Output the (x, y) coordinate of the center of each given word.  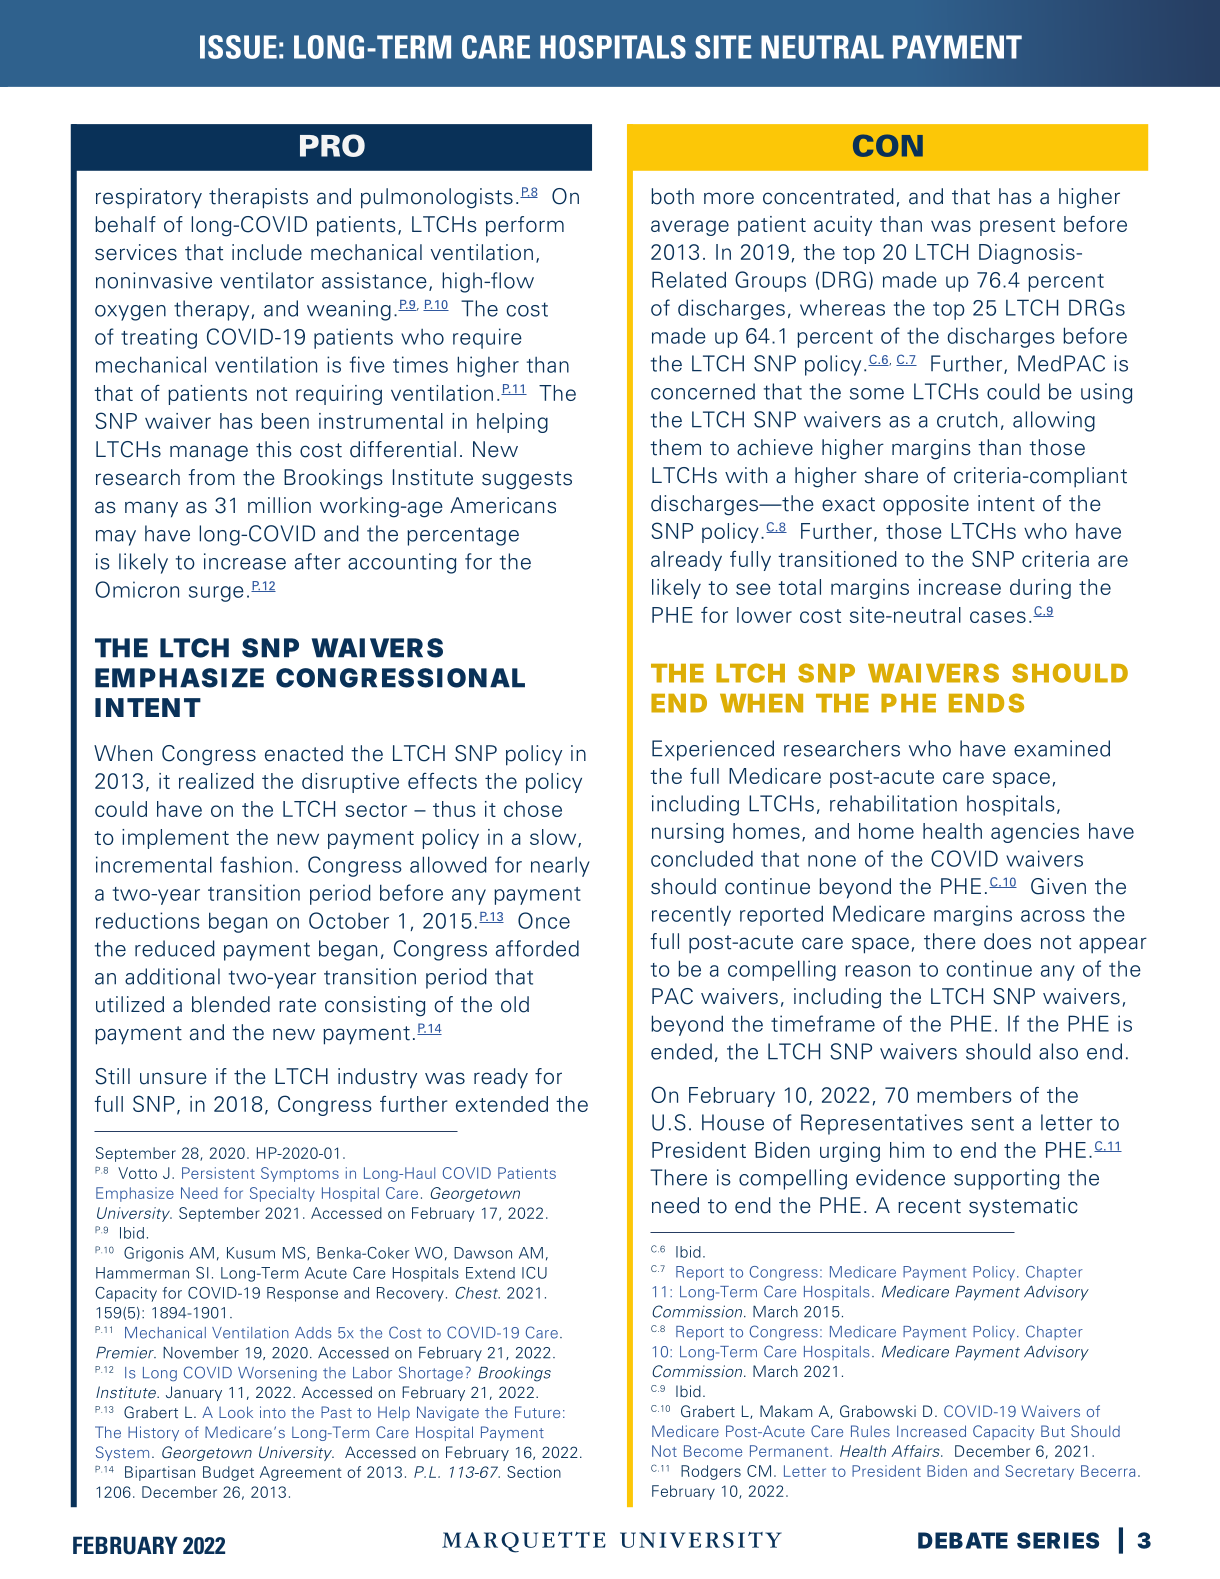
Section (534, 1472)
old (515, 1004)
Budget (228, 1473)
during (1040, 589)
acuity (843, 226)
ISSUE (238, 47)
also (1058, 1051)
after (318, 561)
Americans (503, 505)
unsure (173, 1078)
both (672, 196)
